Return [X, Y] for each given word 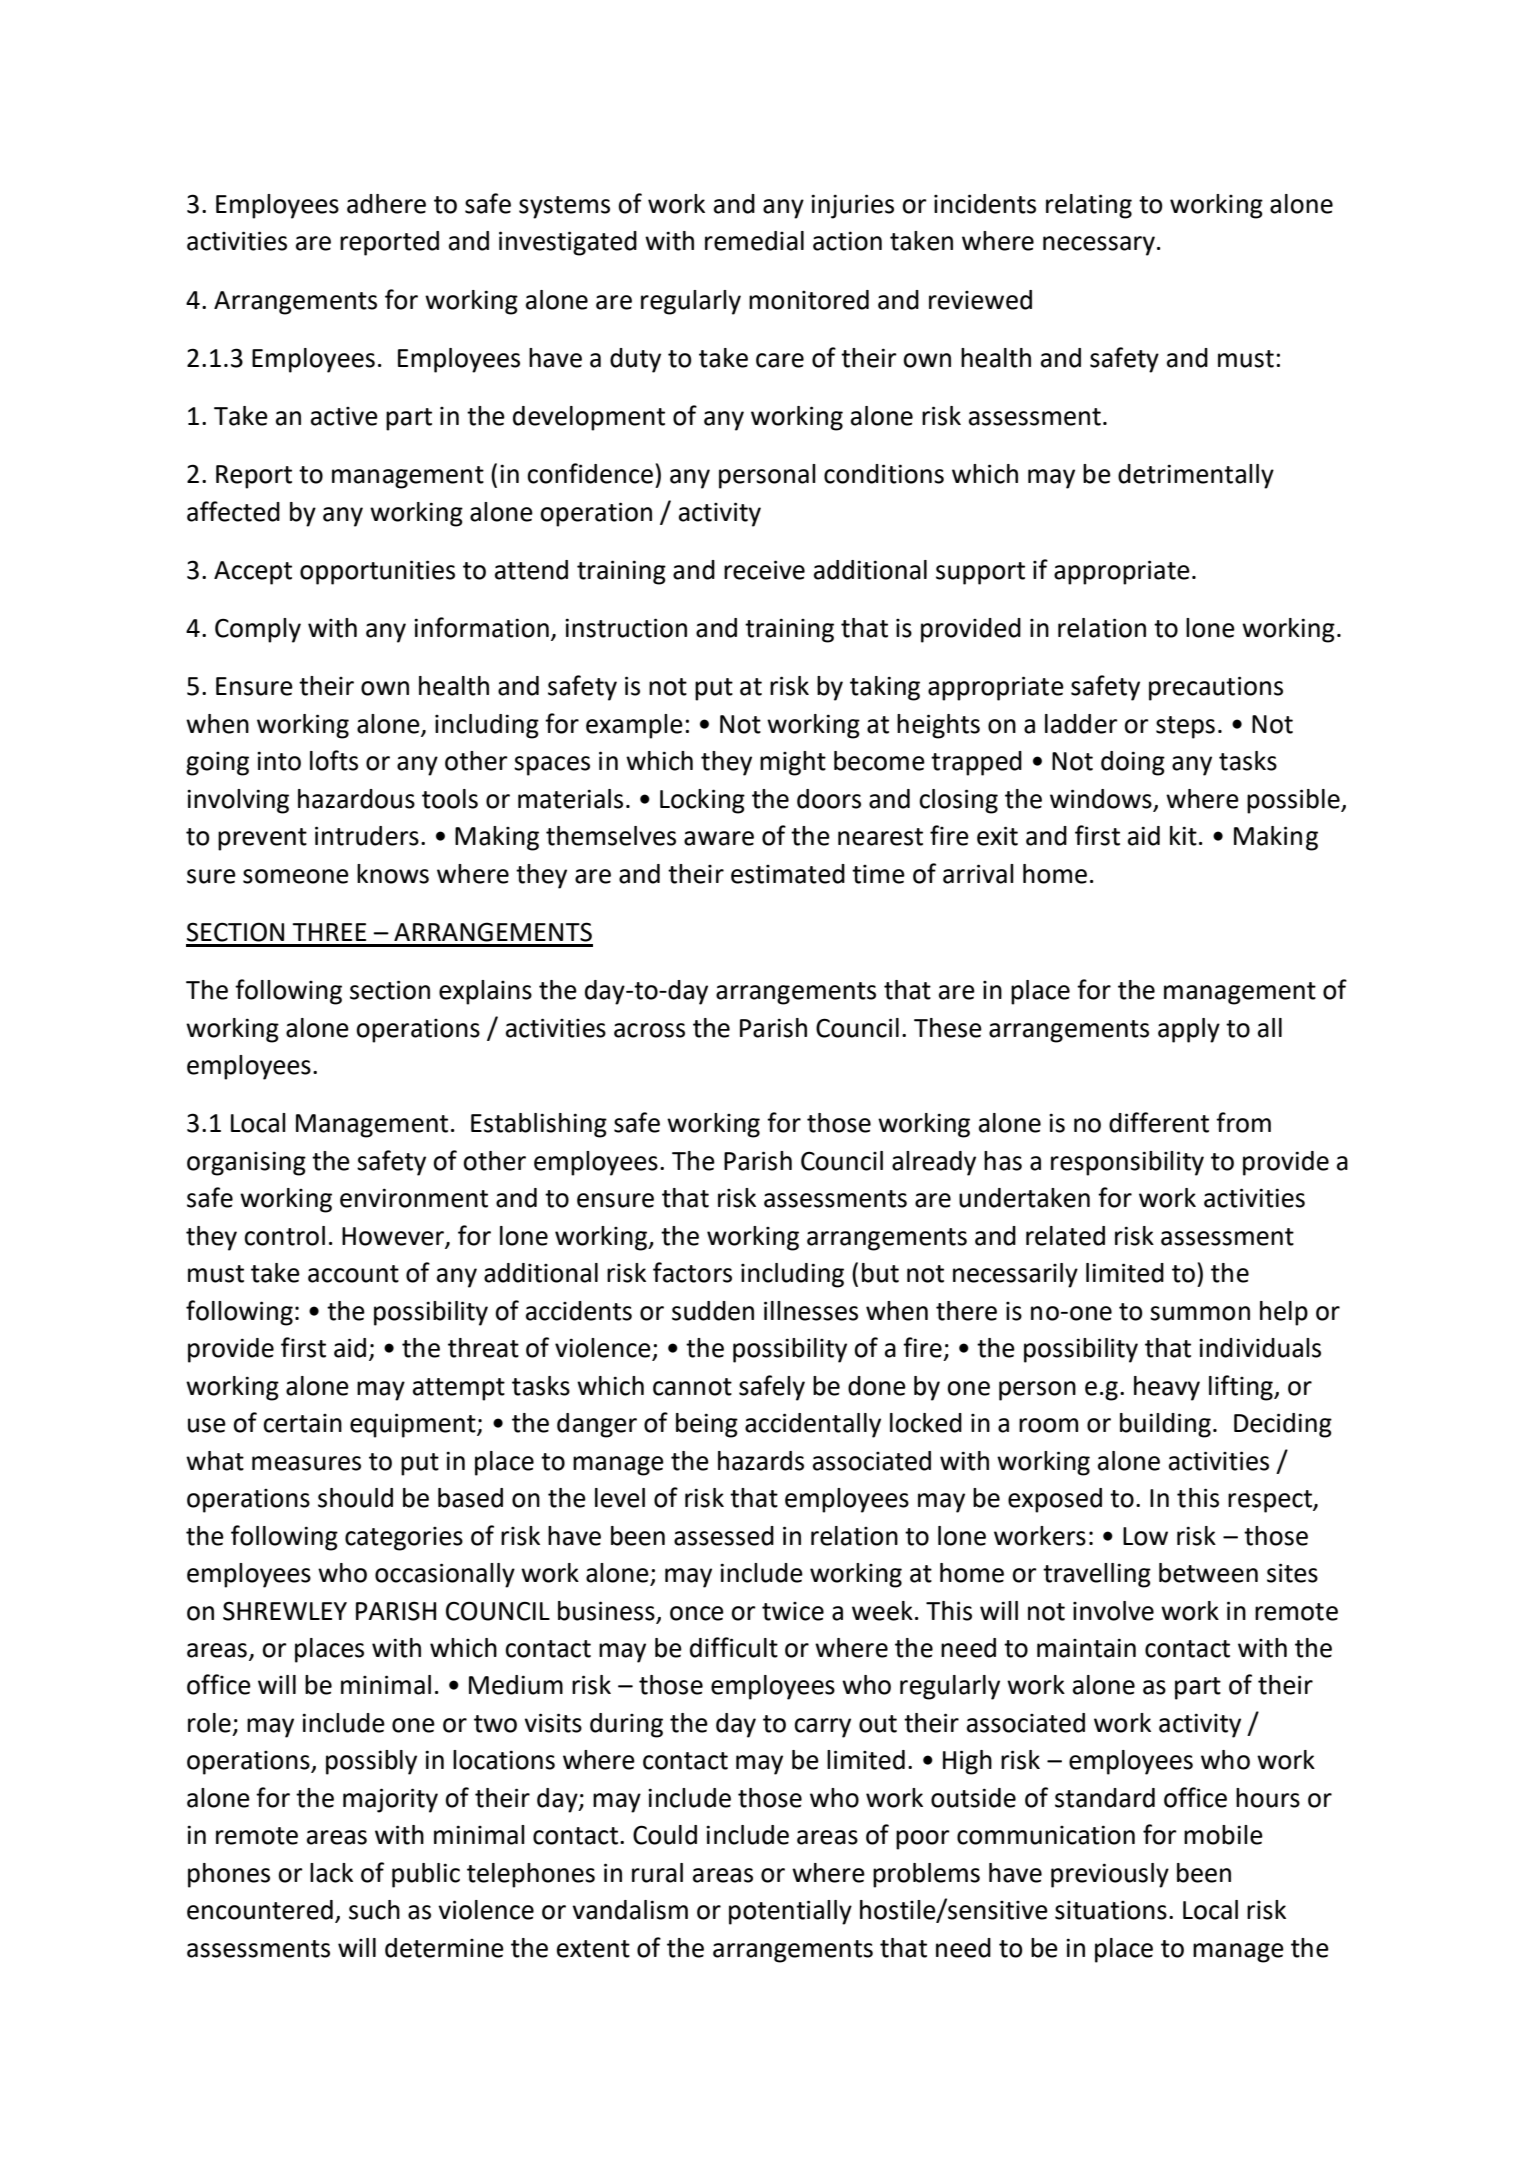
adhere [386, 204]
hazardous [356, 799]
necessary [1099, 246]
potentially [790, 1912]
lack [331, 1873]
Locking [702, 801]
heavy [1167, 1388]
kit [1183, 836]
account [353, 1274]
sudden [713, 1311]
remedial [754, 241]
